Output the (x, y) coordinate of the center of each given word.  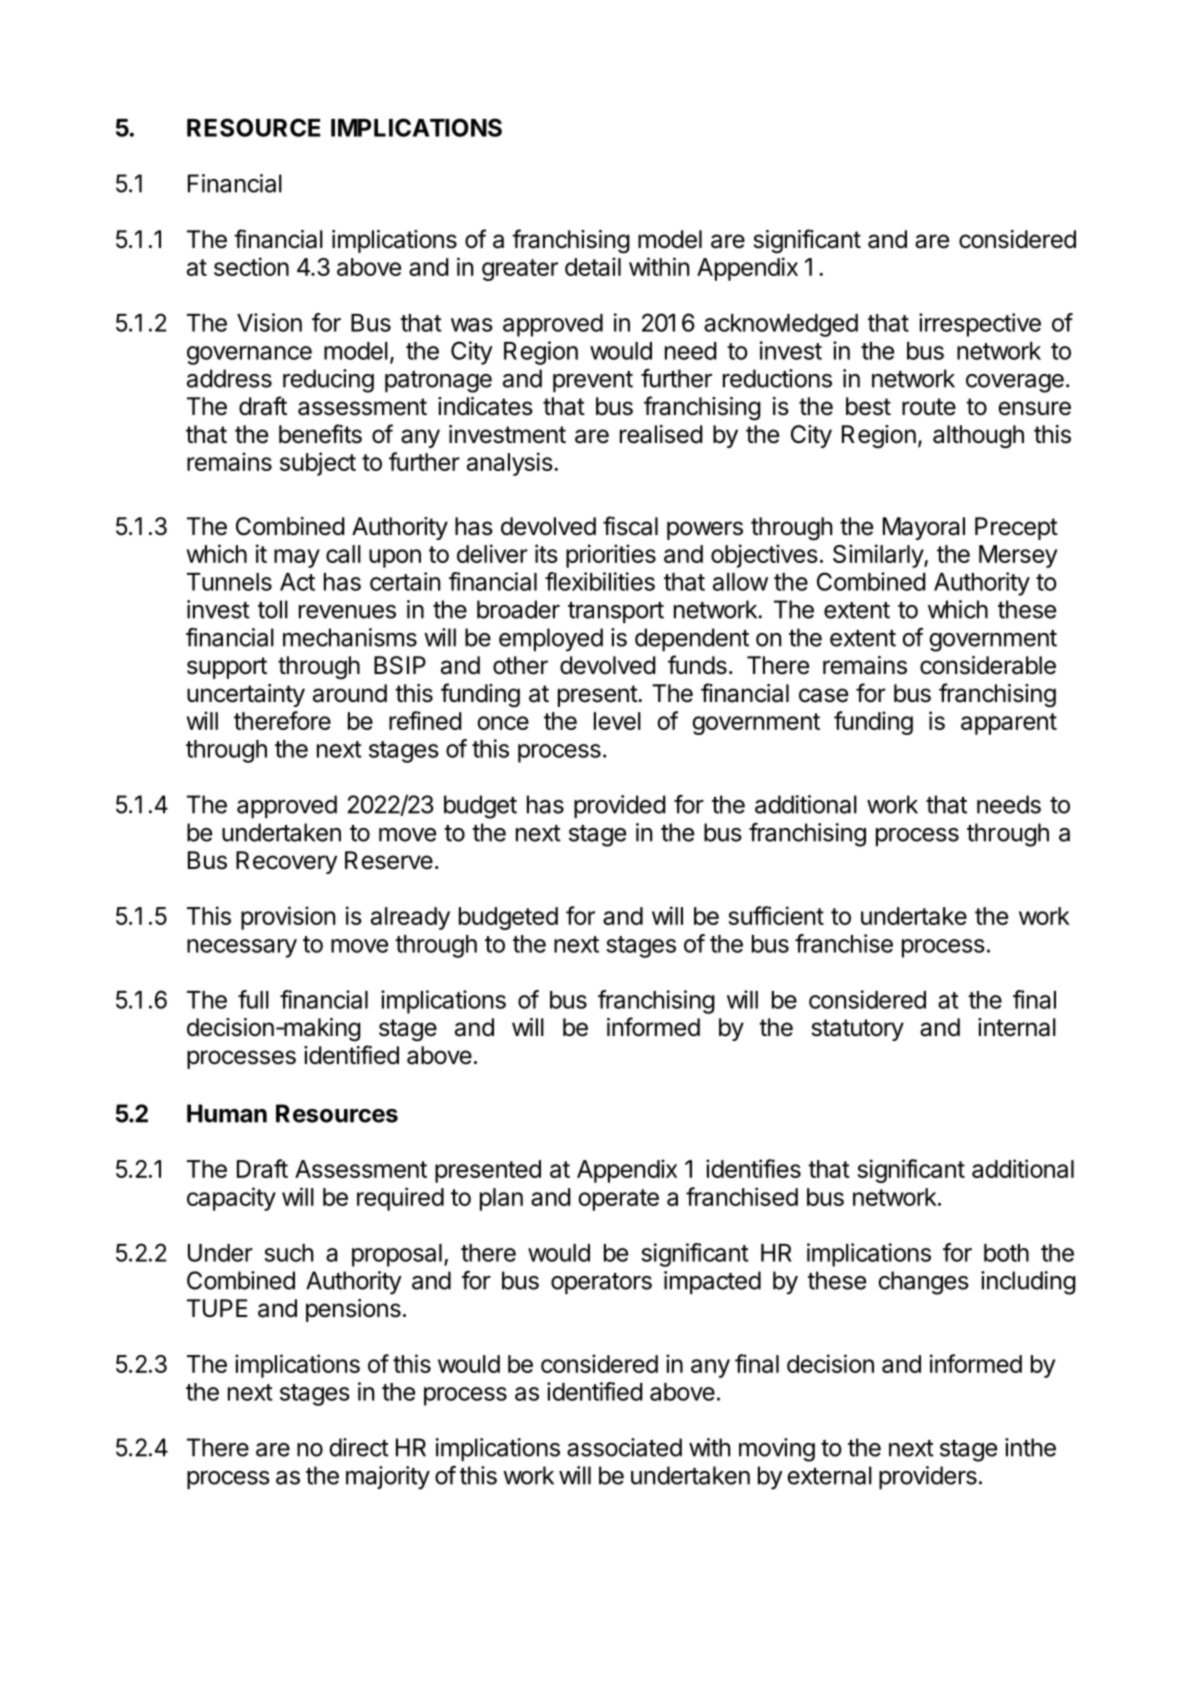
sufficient (776, 915)
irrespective (980, 325)
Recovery (286, 862)
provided (620, 806)
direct (359, 1447)
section (251, 266)
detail (593, 266)
